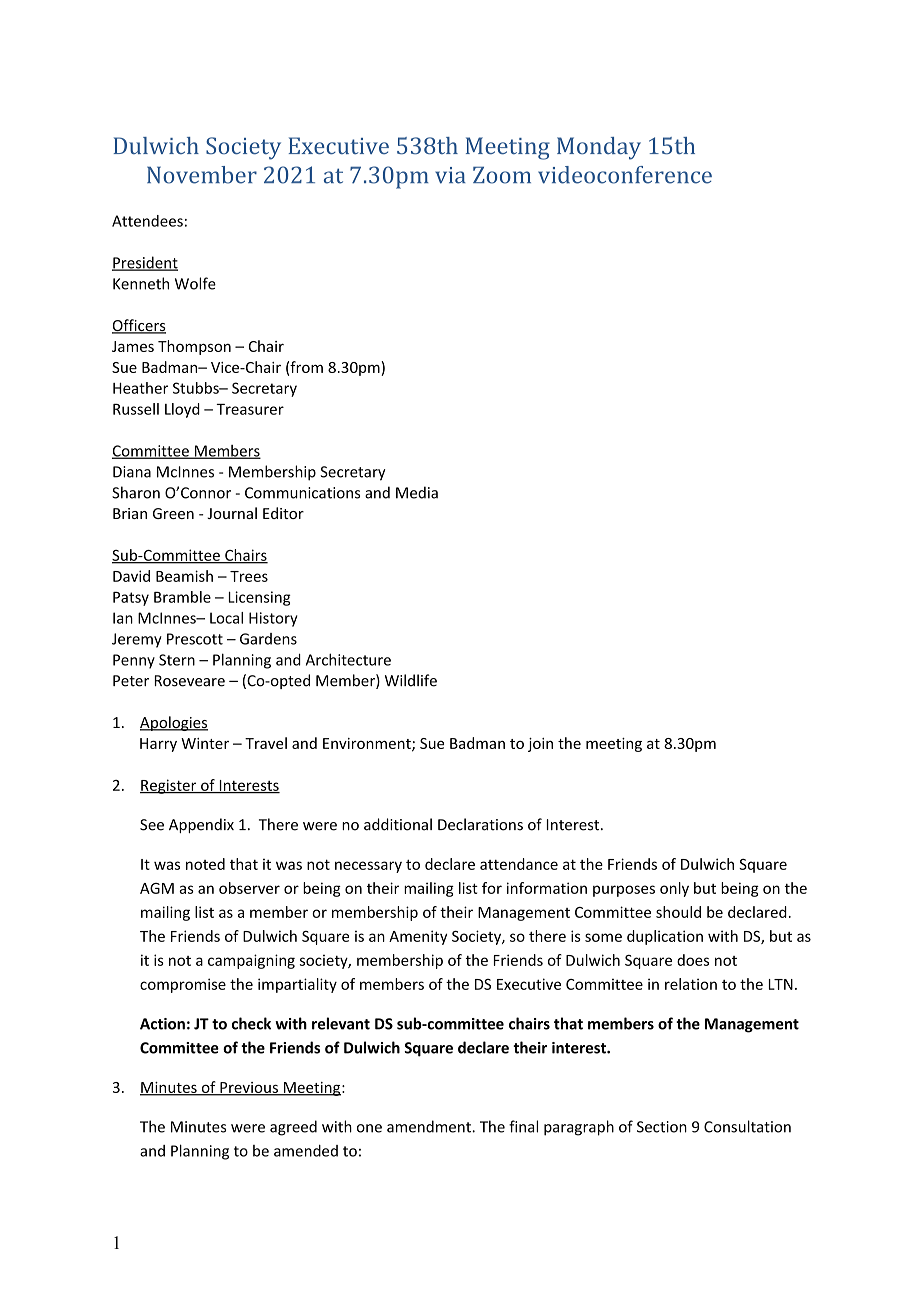 The width and height of the document is (924, 1308). Describe the element at coordinates (540, 745) in the document. I see `join` at that location.
